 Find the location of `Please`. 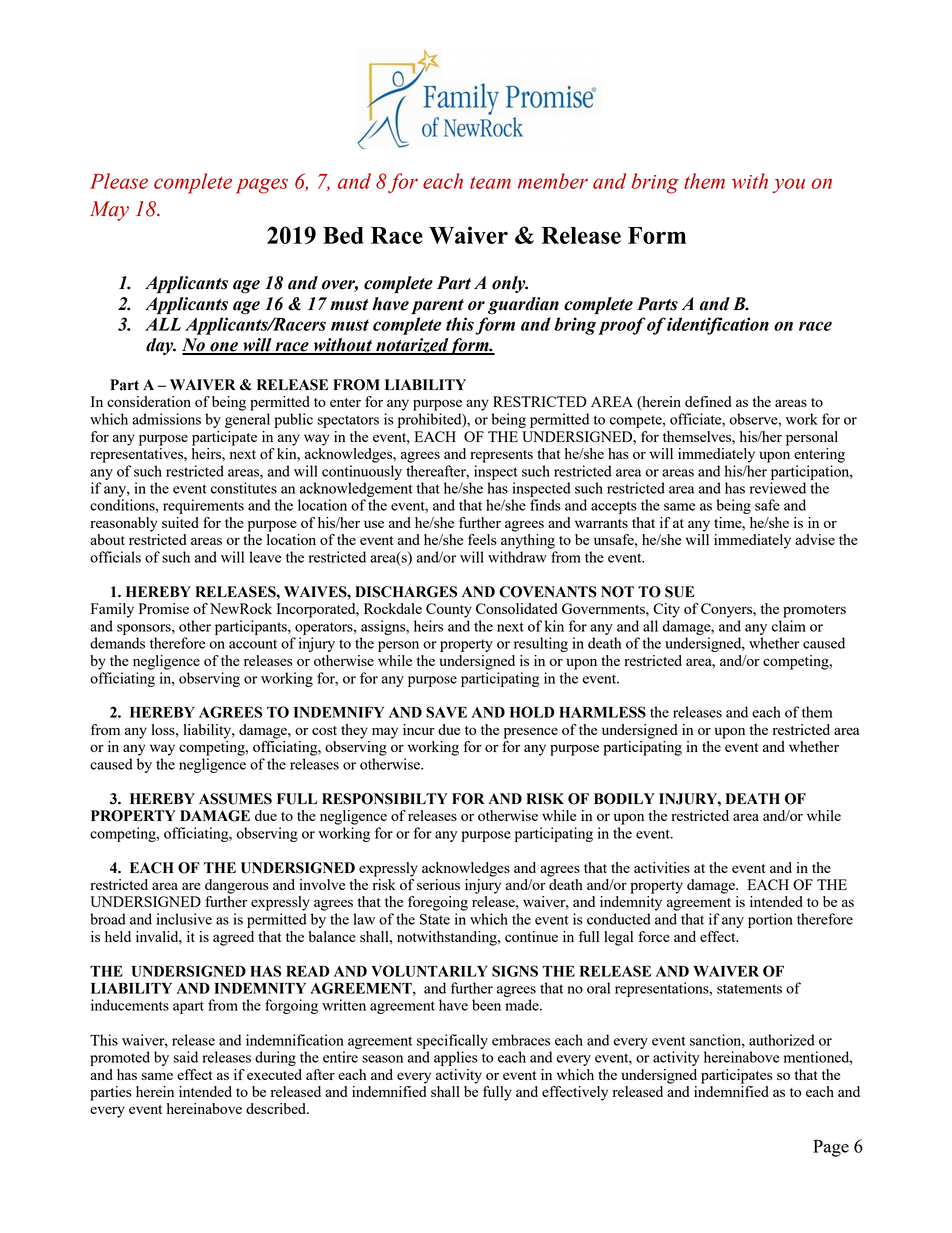

Please is located at coordinates (119, 181).
